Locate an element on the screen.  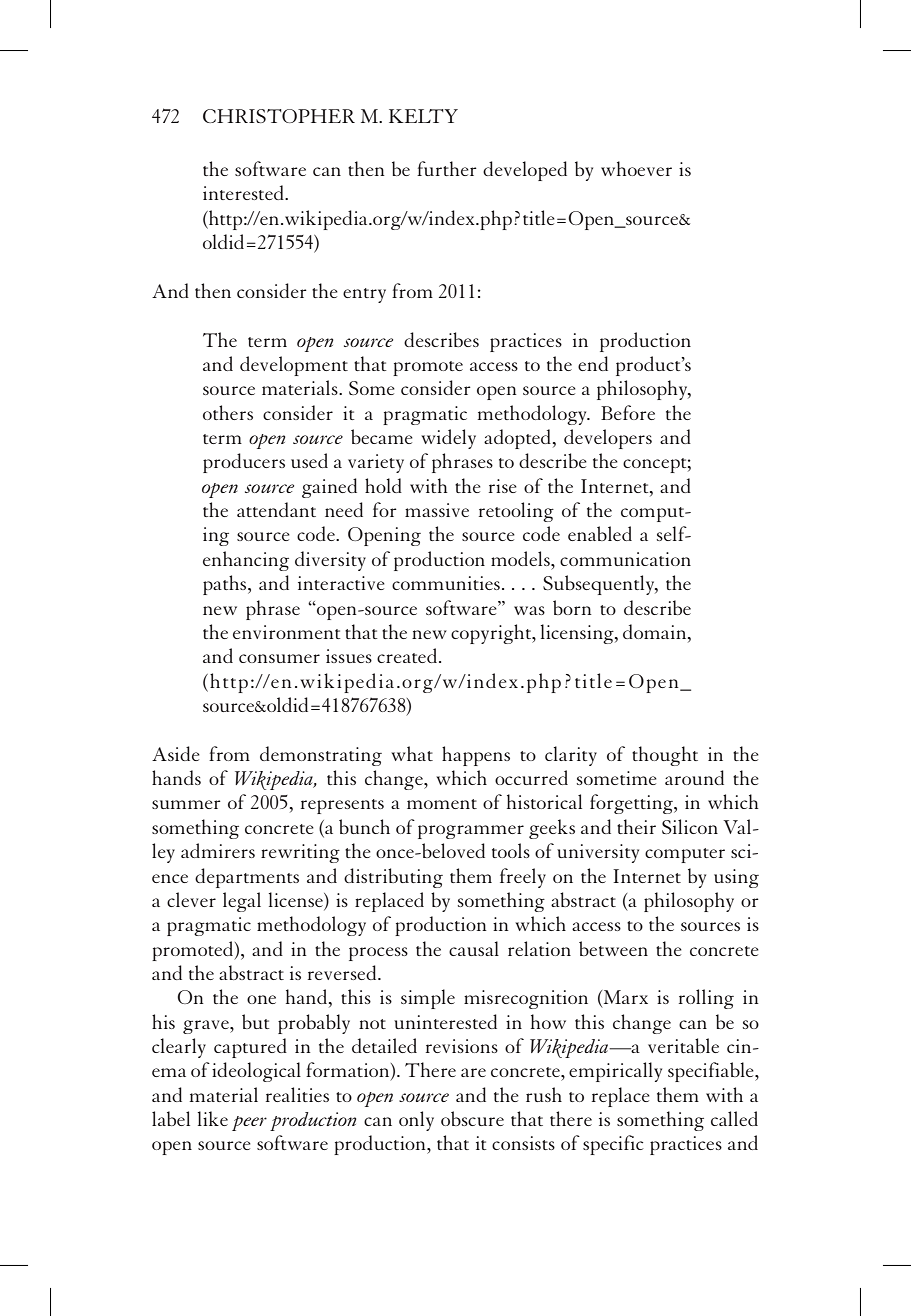
specific is located at coordinates (613, 1145).
